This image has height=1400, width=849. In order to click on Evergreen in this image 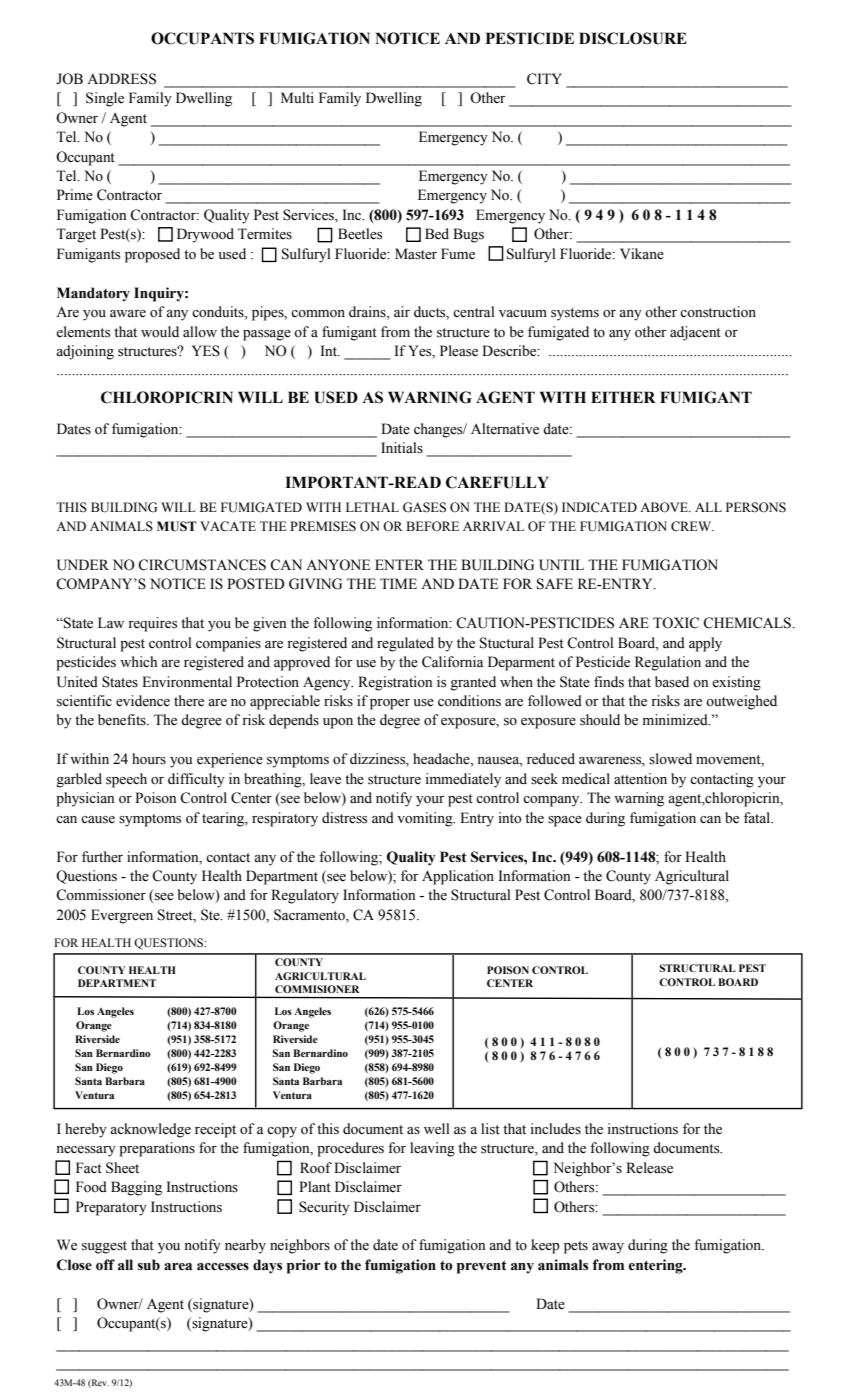, I will do `click(122, 916)`.
